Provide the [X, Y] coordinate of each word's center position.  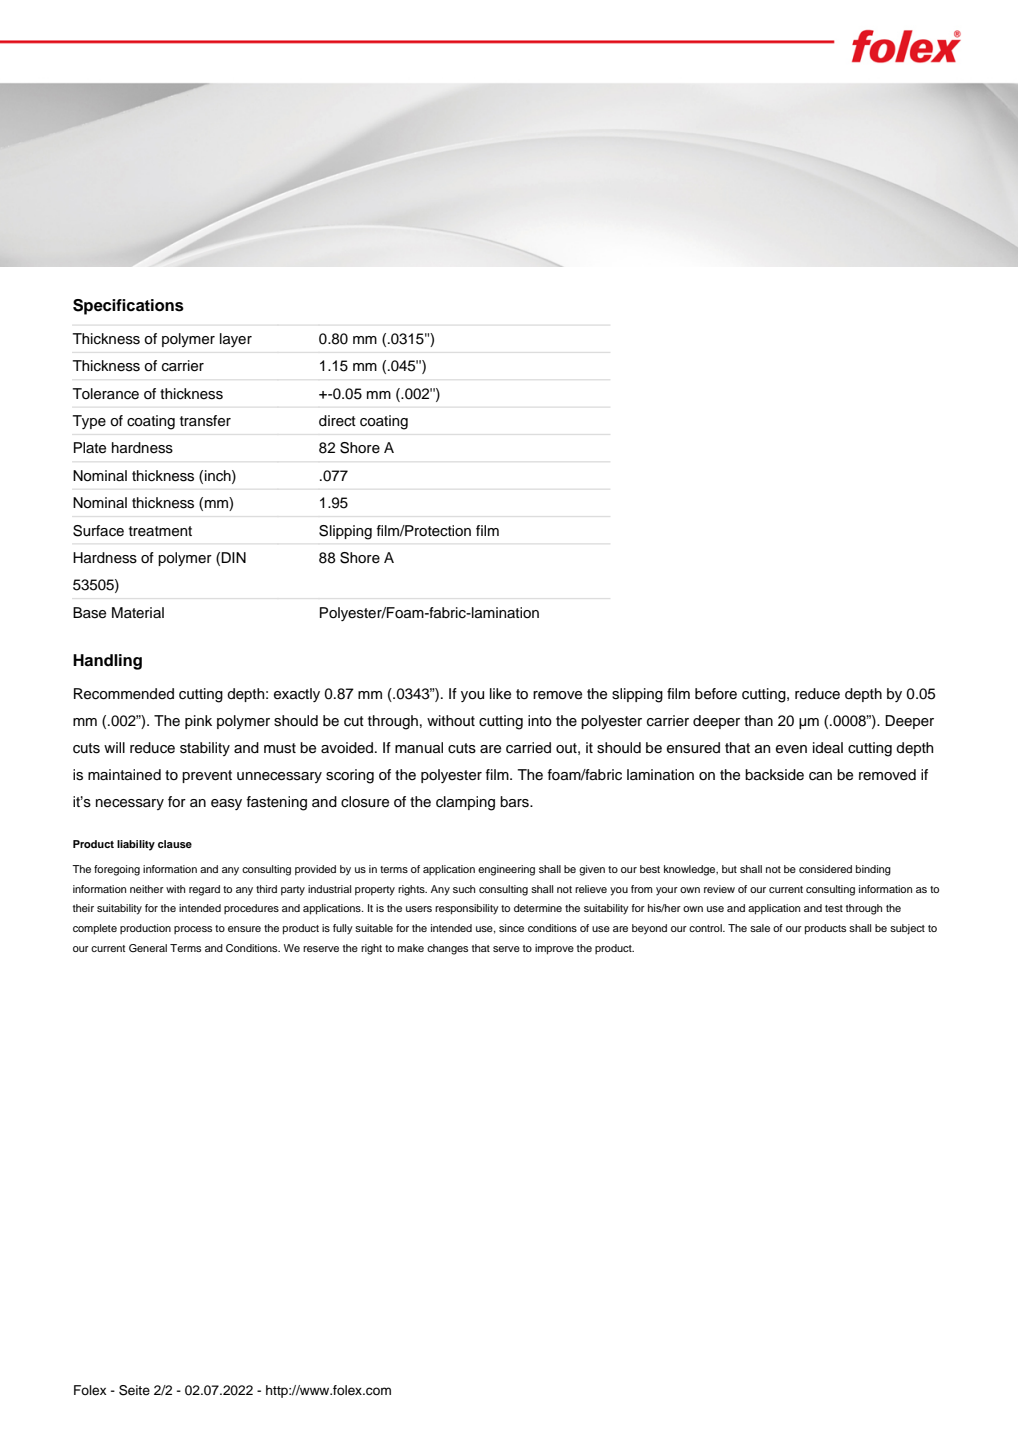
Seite [134, 1390]
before [716, 694]
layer [236, 340]
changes [447, 949]
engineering [506, 870]
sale [760, 928]
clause [175, 844]
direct [337, 421]
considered [825, 869]
